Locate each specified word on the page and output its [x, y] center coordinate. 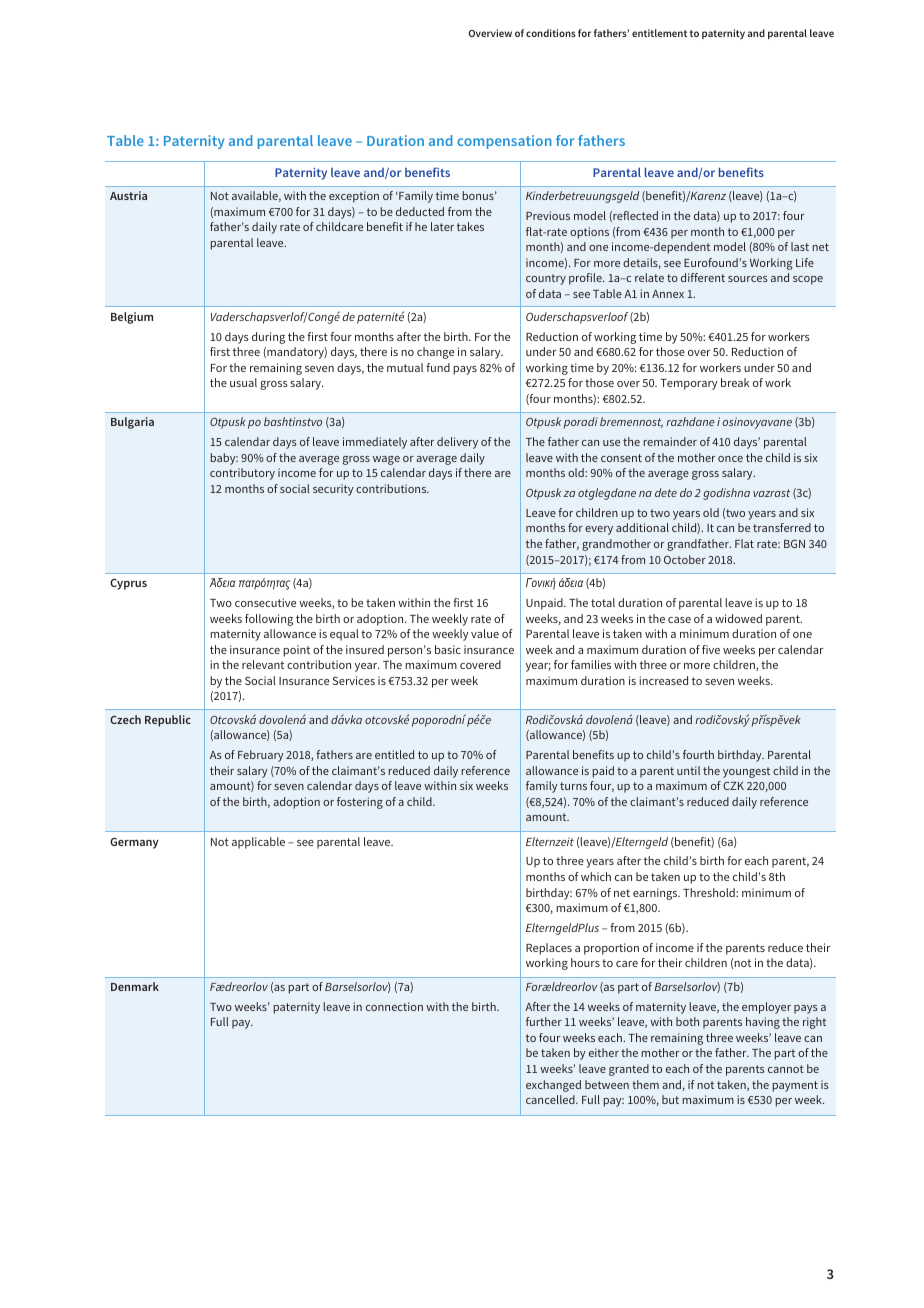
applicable [258, 843]
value [485, 633]
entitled [394, 754]
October [685, 559]
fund [438, 367]
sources [748, 279]
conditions [551, 33]
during [268, 338]
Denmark [135, 986]
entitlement [659, 33]
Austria [128, 195]
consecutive [265, 602]
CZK [733, 786]
